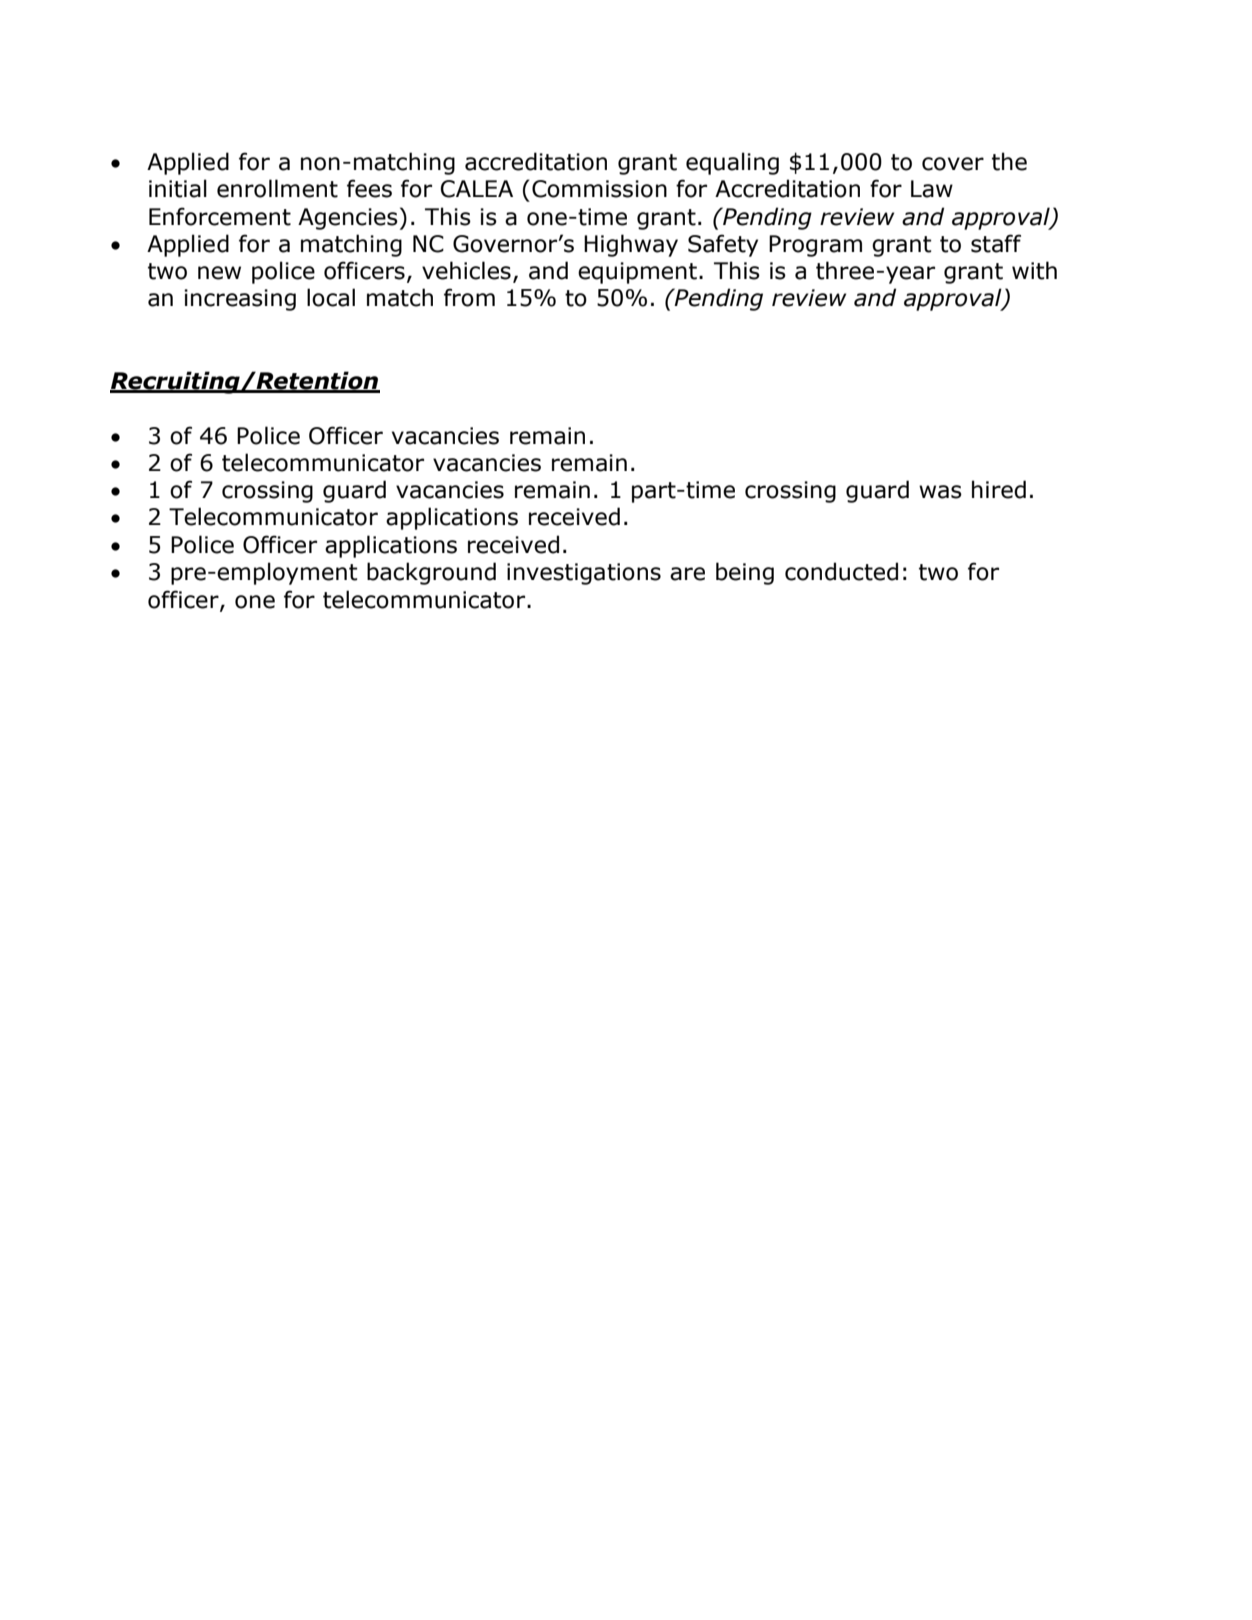  What do you see at coordinates (240, 300) in the image?
I see `increasing` at bounding box center [240, 300].
